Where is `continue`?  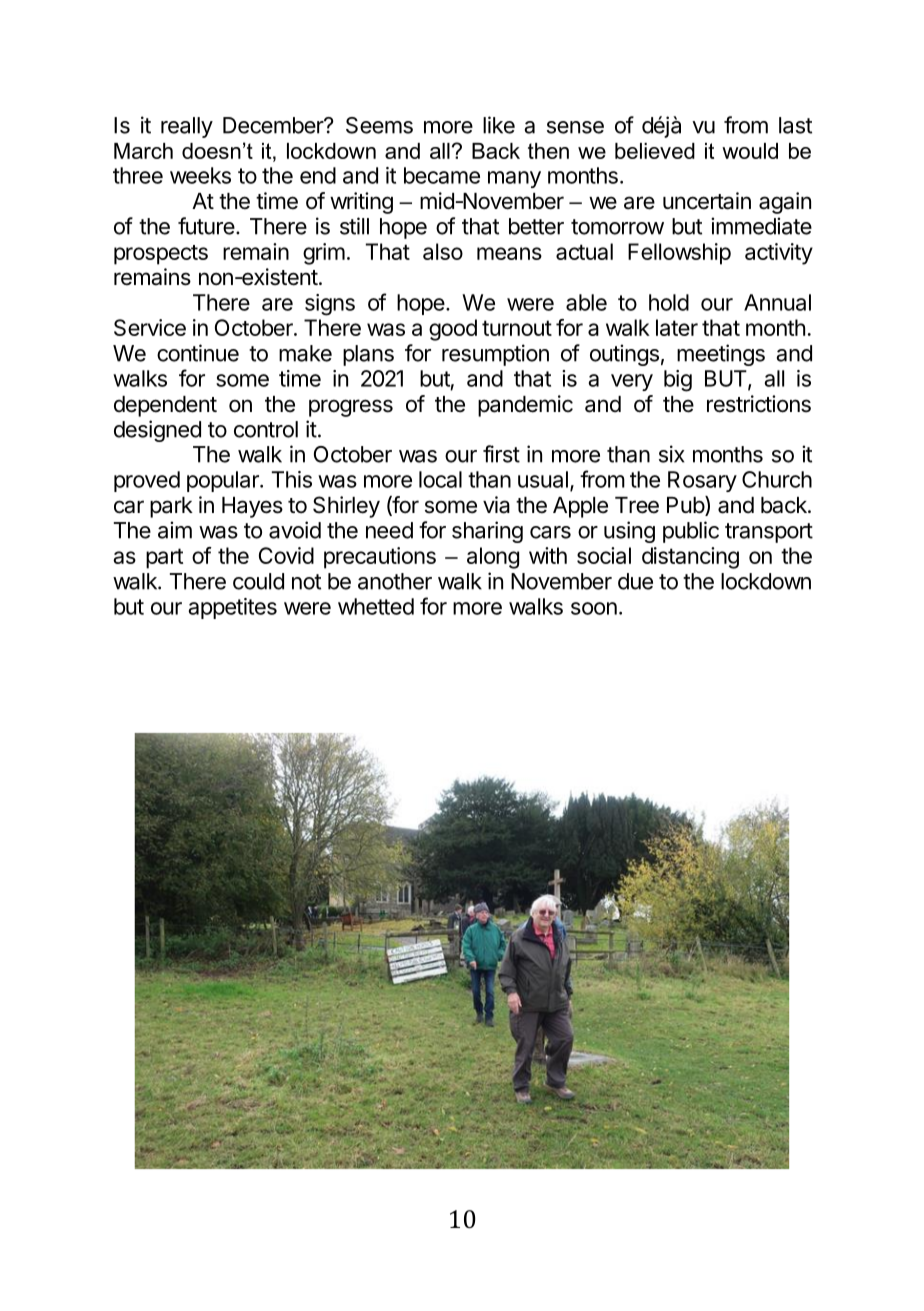
continue is located at coordinates (198, 353).
